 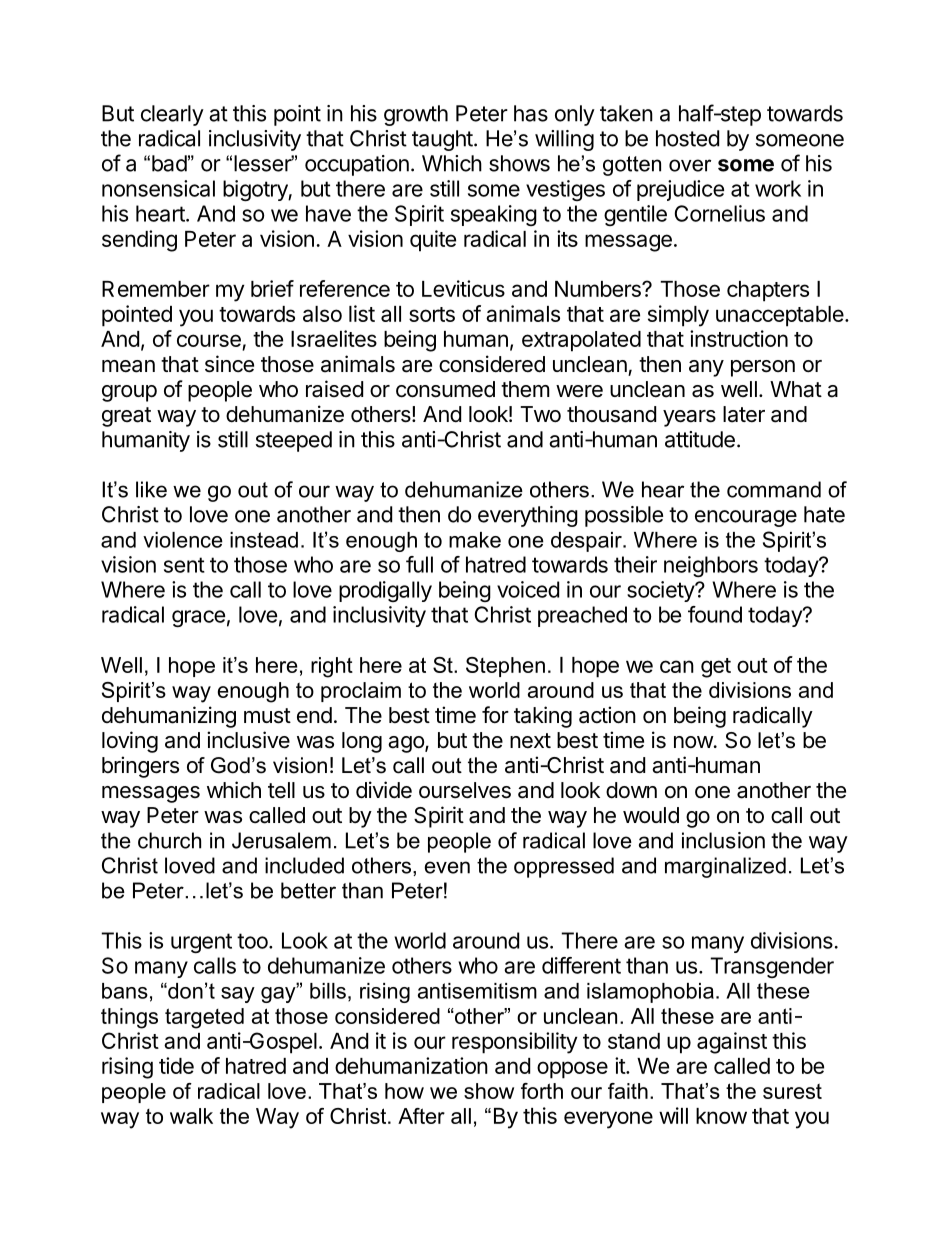 I want to click on found, so click(x=715, y=614).
